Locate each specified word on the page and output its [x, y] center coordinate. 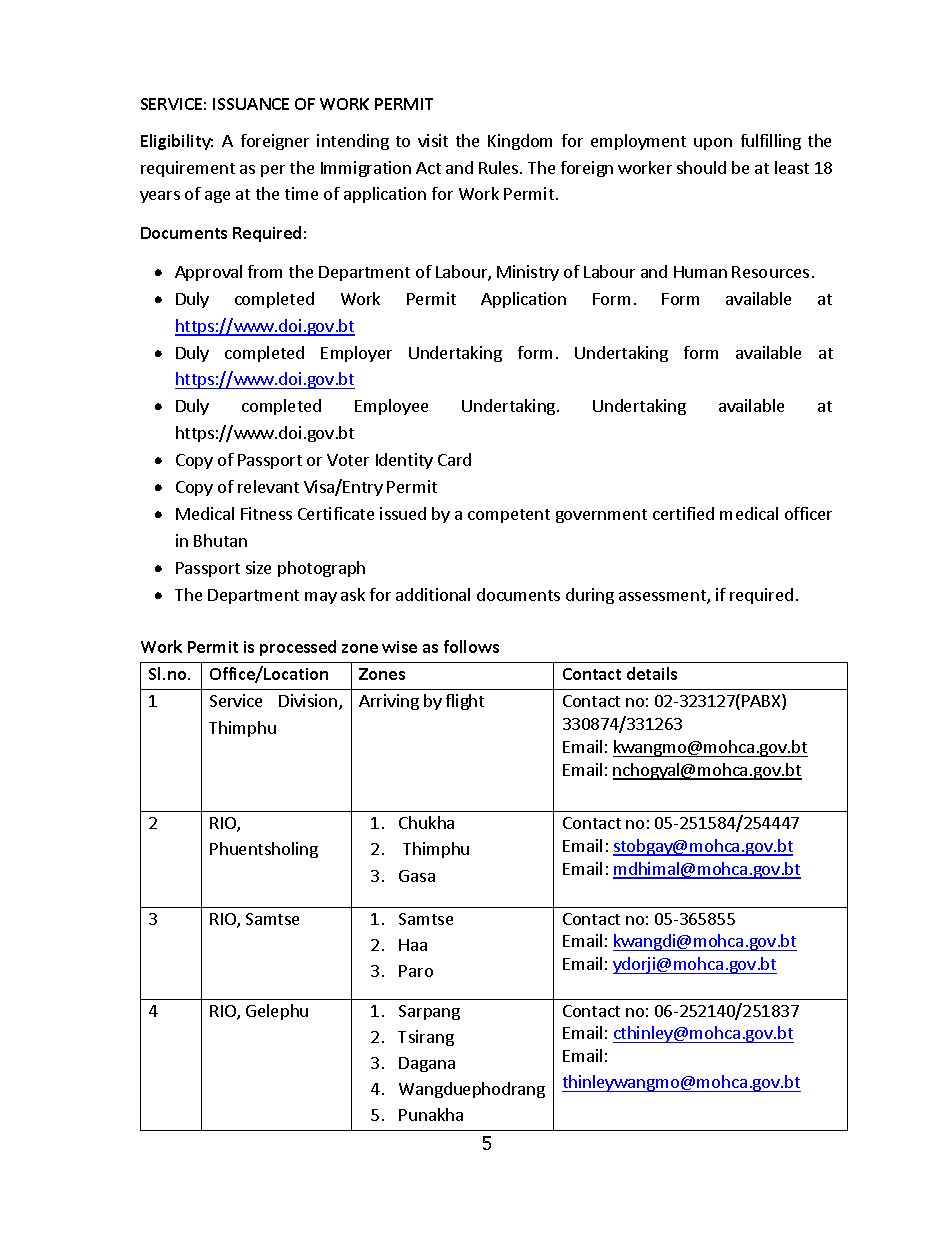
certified [683, 513]
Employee [391, 407]
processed [298, 648]
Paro [416, 971]
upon [713, 144]
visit [433, 140]
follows [471, 646]
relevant [268, 486]
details [652, 673]
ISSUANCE [251, 104]
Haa [413, 945]
